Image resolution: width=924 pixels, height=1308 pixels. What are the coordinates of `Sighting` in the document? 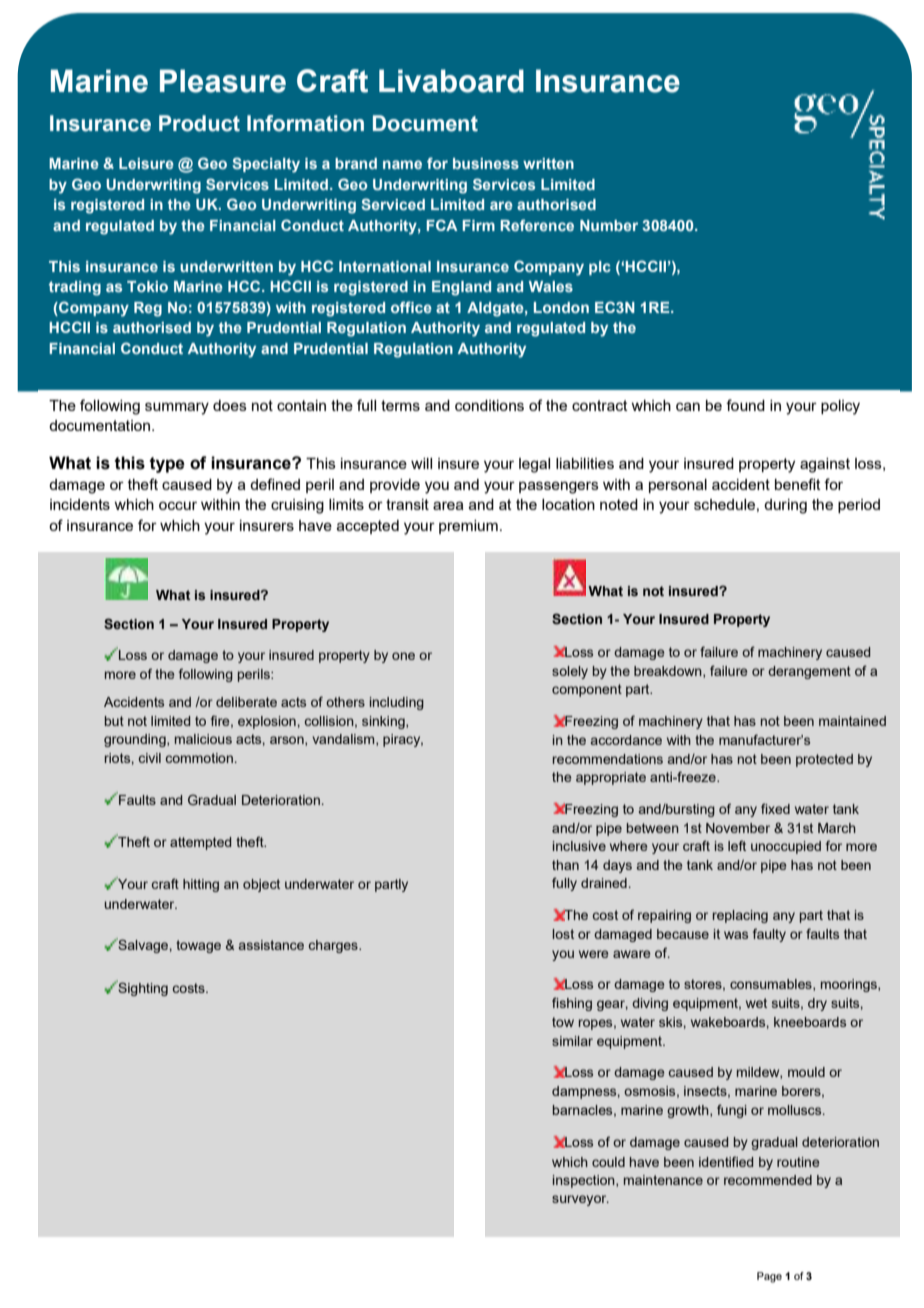 It's located at (142, 988).
